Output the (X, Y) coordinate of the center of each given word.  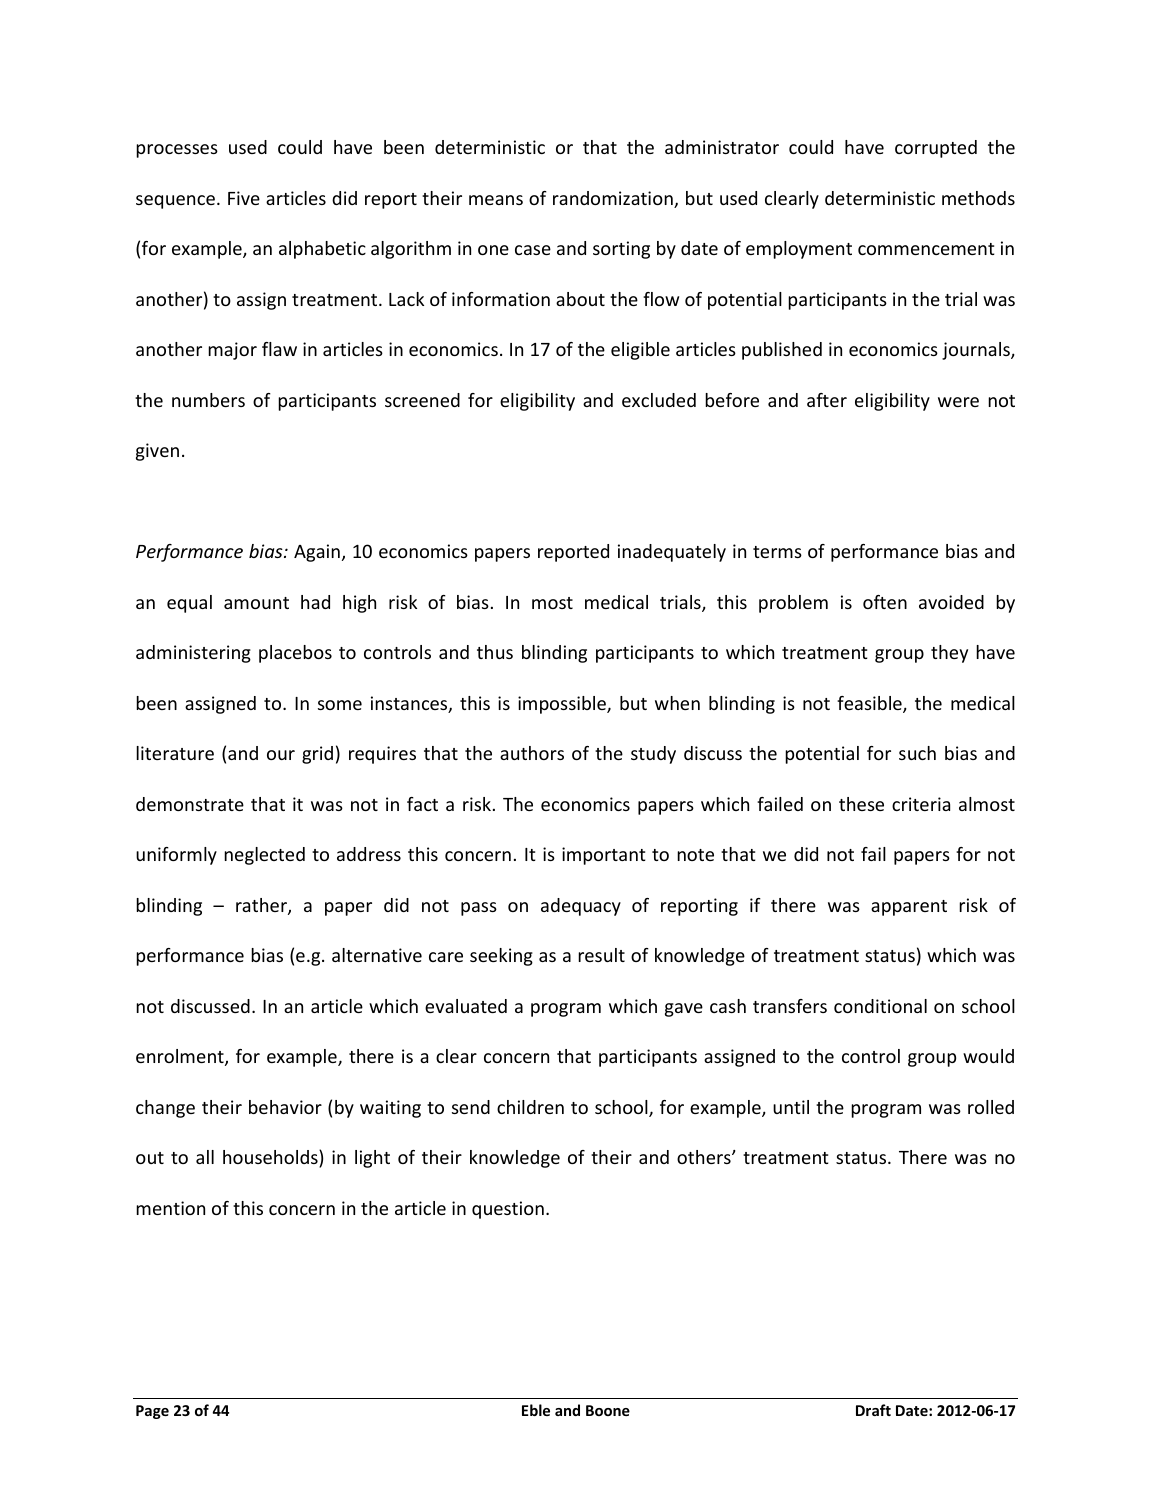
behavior (285, 1107)
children (530, 1107)
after (827, 400)
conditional (880, 1006)
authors (532, 753)
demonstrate (190, 804)
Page (152, 1412)
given (157, 452)
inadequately (672, 553)
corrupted (936, 149)
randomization (614, 199)
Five (244, 198)
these (861, 804)
